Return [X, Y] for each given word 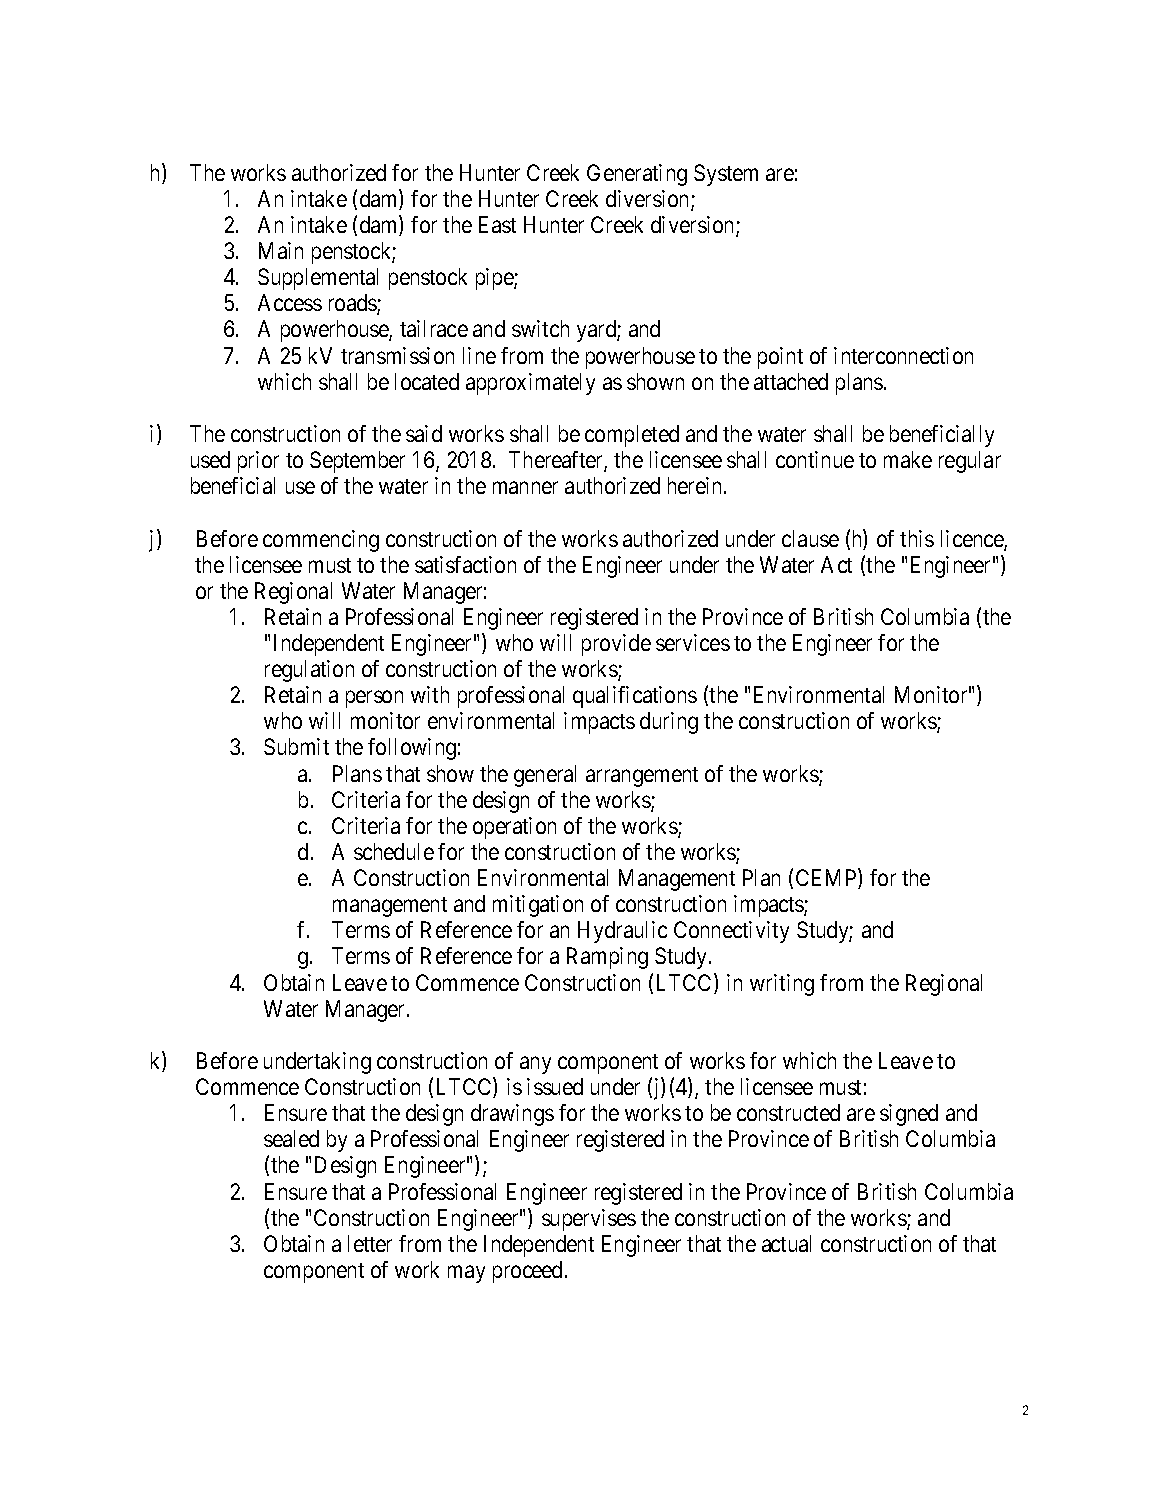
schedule [394, 851]
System [726, 175]
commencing [321, 541]
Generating [637, 175]
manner [525, 488]
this [917, 538]
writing [782, 985]
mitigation [538, 906]
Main [281, 250]
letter [370, 1243]
